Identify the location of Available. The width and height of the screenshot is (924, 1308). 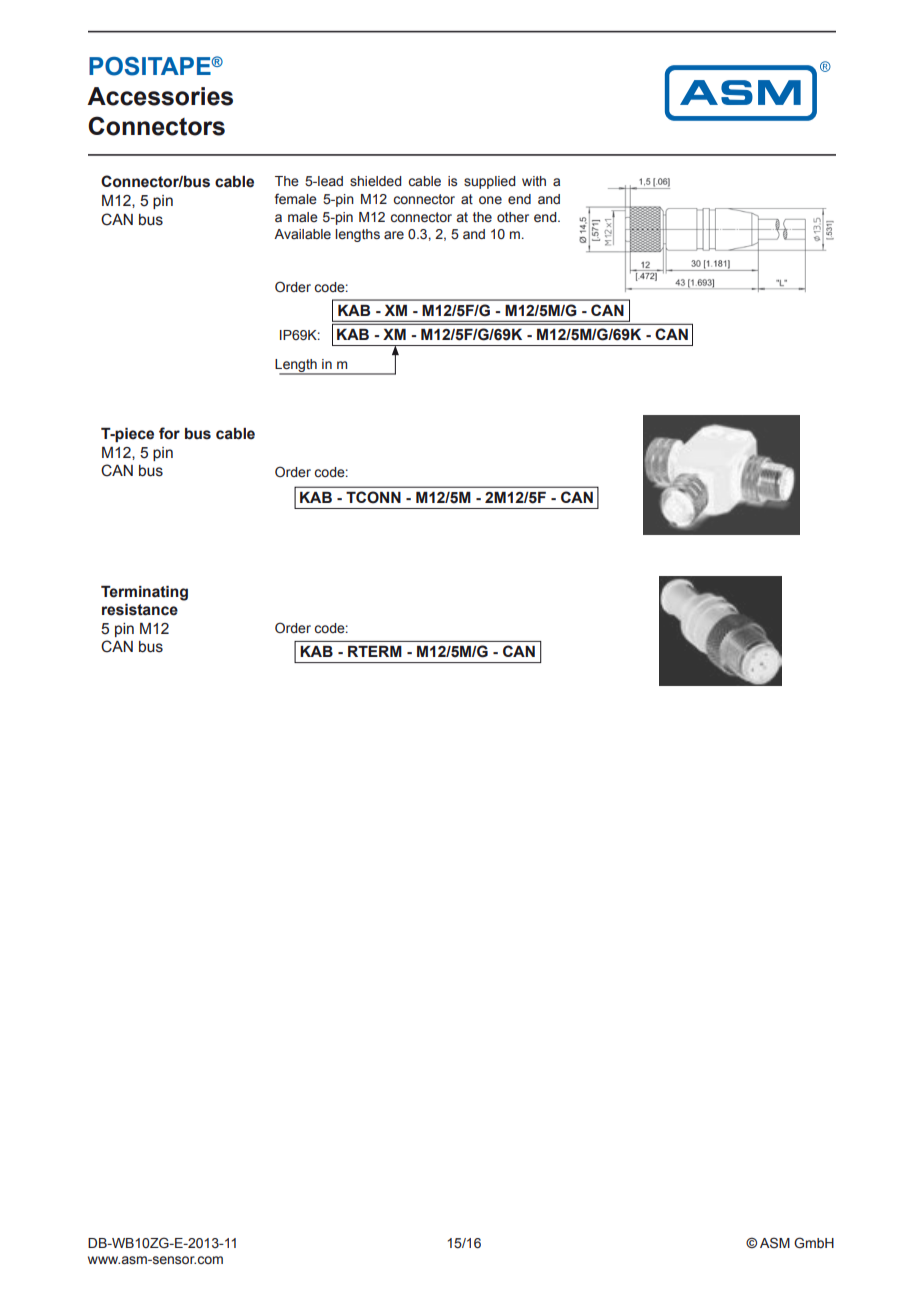
(302, 234).
